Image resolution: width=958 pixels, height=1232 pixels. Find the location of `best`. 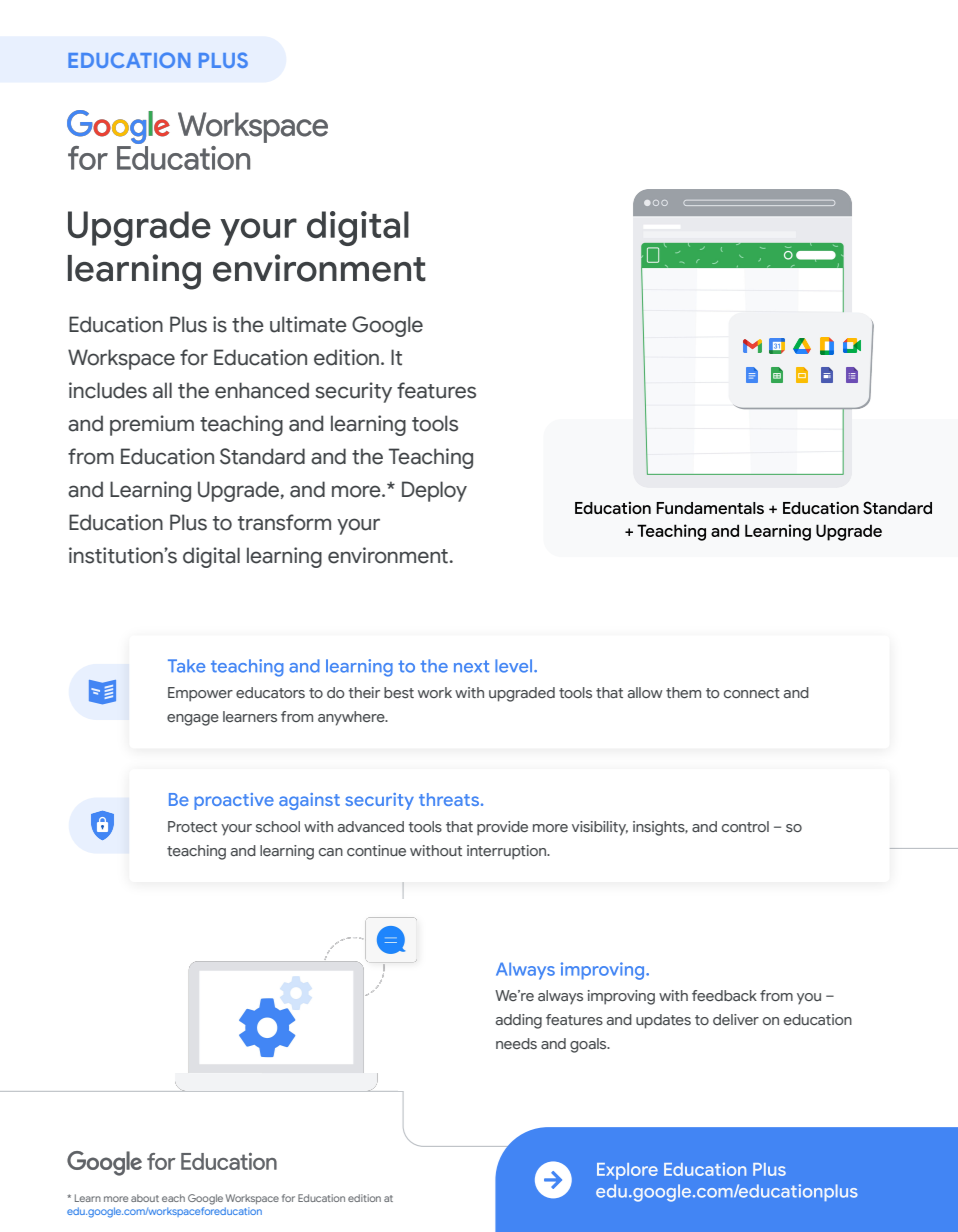

best is located at coordinates (399, 692).
